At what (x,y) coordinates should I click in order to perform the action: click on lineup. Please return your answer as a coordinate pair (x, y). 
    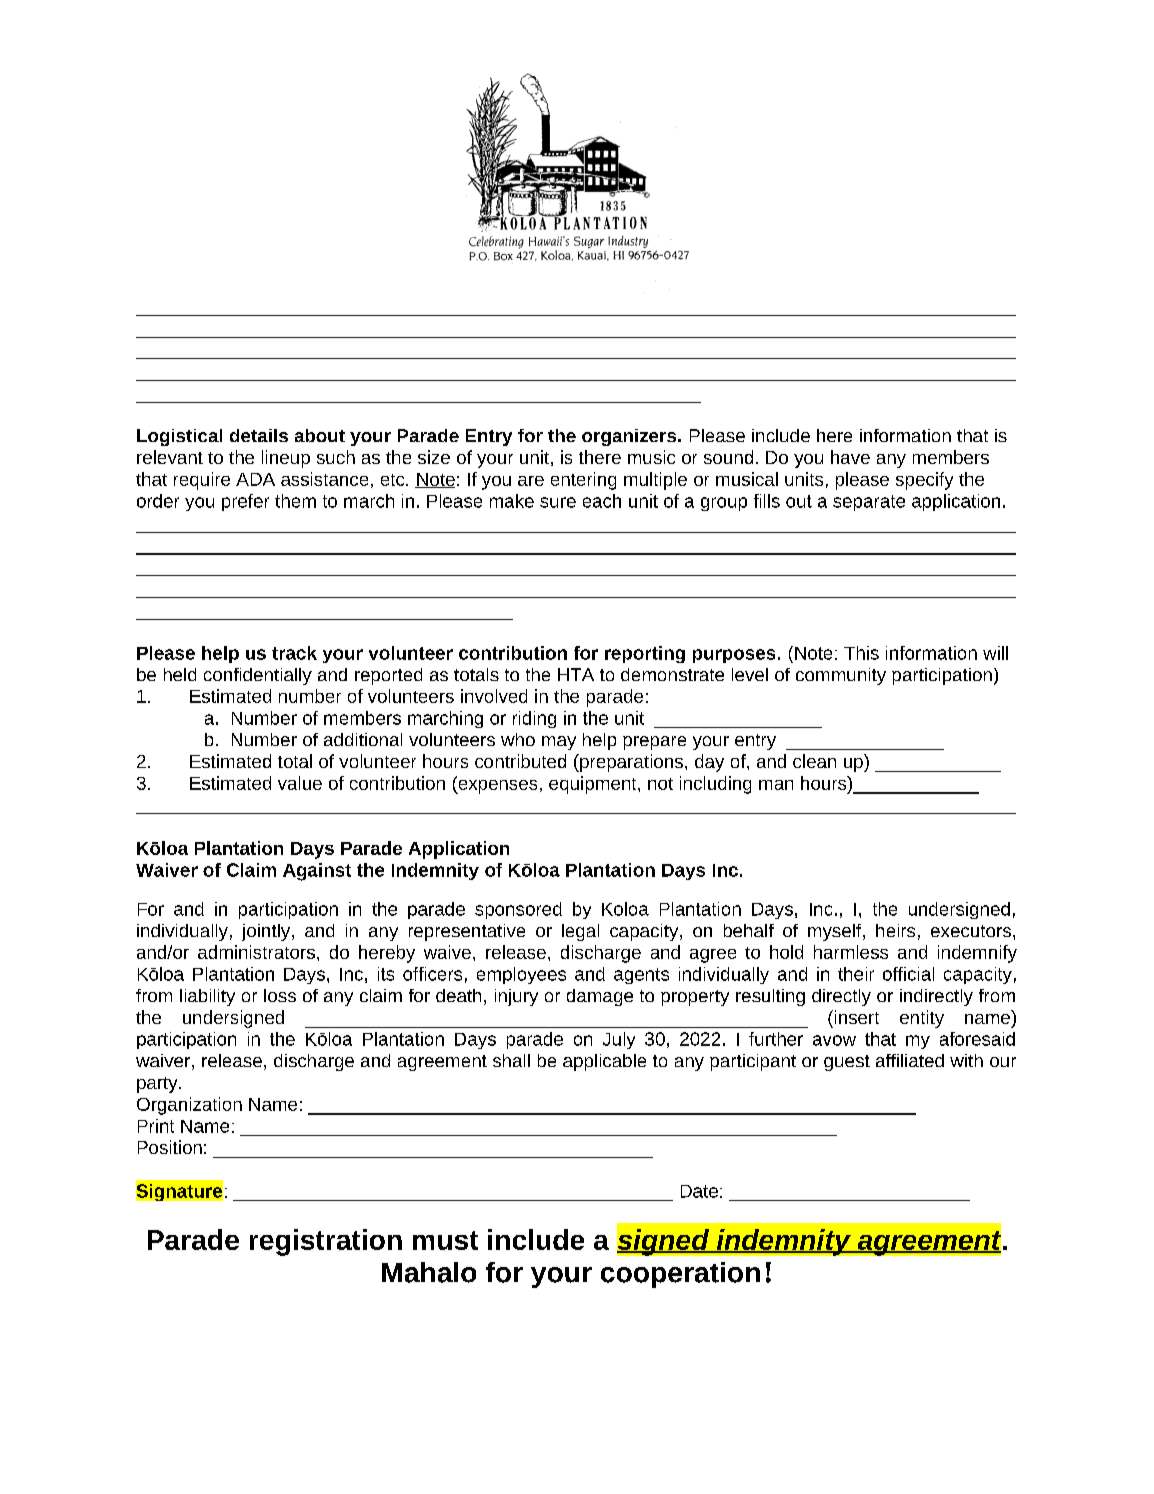
    Looking at the image, I should click on (286, 459).
